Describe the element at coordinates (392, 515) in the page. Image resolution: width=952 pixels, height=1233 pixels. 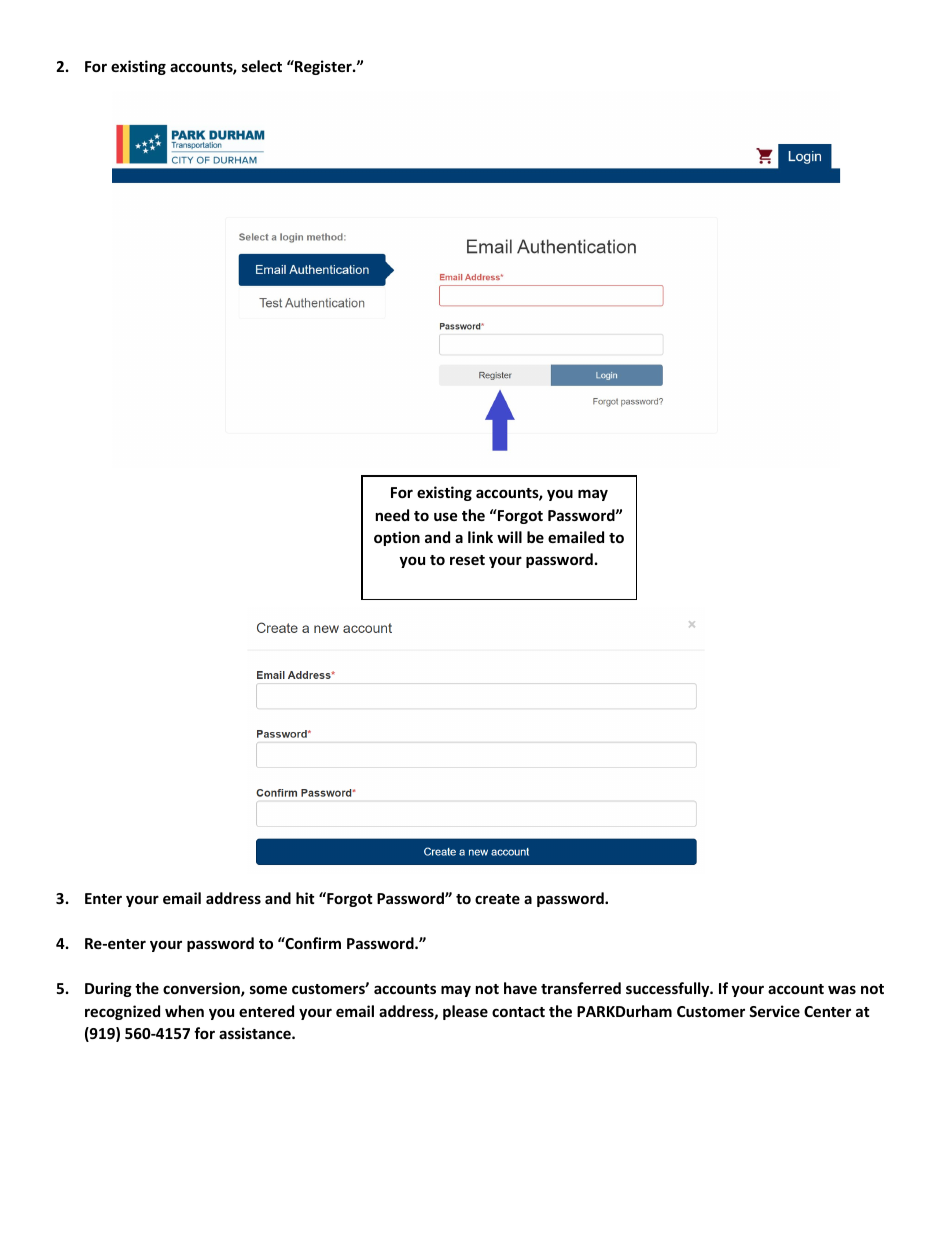
I see `need` at that location.
